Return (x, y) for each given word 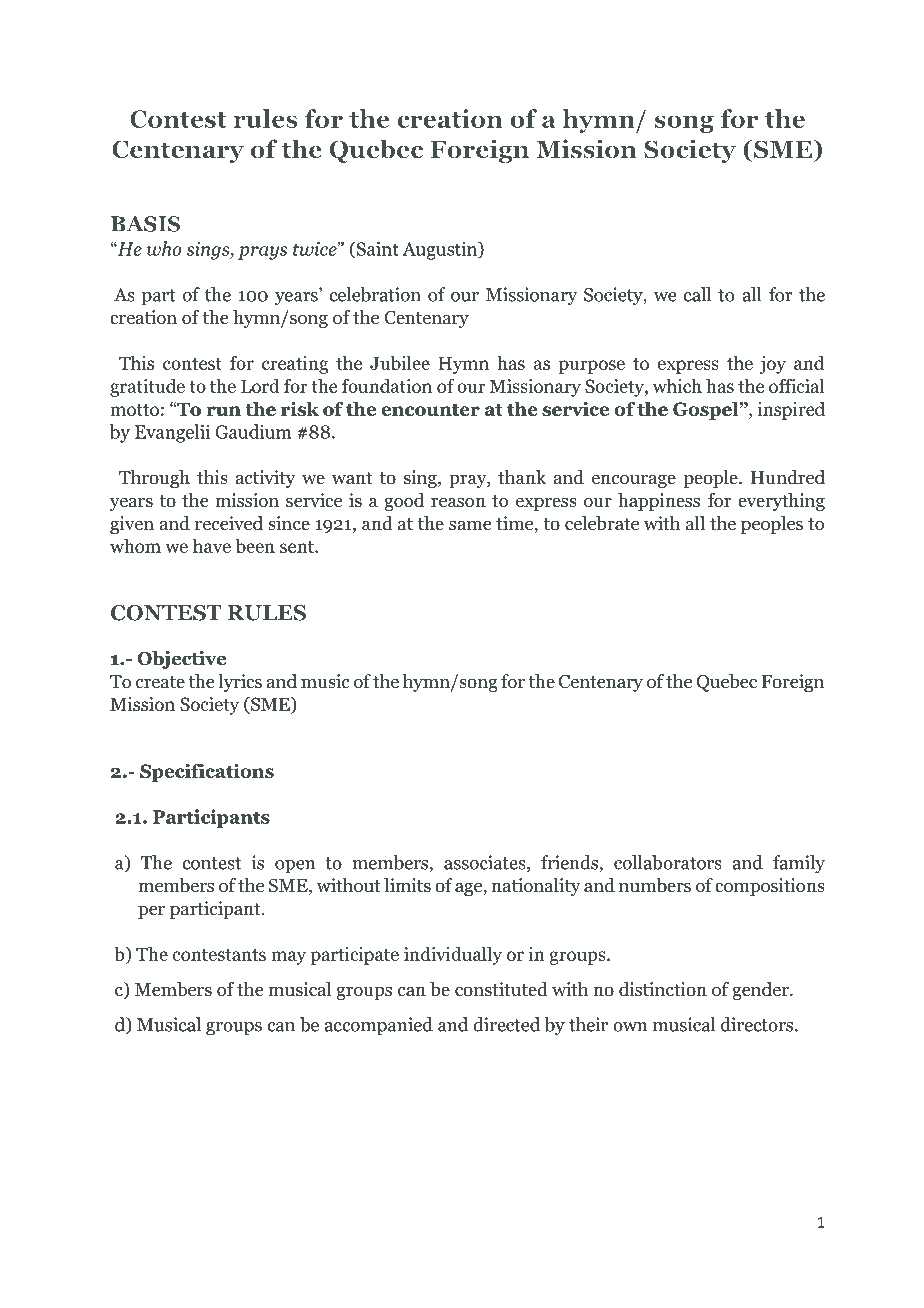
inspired (791, 410)
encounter (430, 410)
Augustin (441, 250)
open (295, 867)
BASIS (145, 224)
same (470, 525)
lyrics (240, 683)
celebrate (602, 523)
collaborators (668, 862)
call (697, 294)
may (288, 958)
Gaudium (253, 431)
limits (407, 885)
